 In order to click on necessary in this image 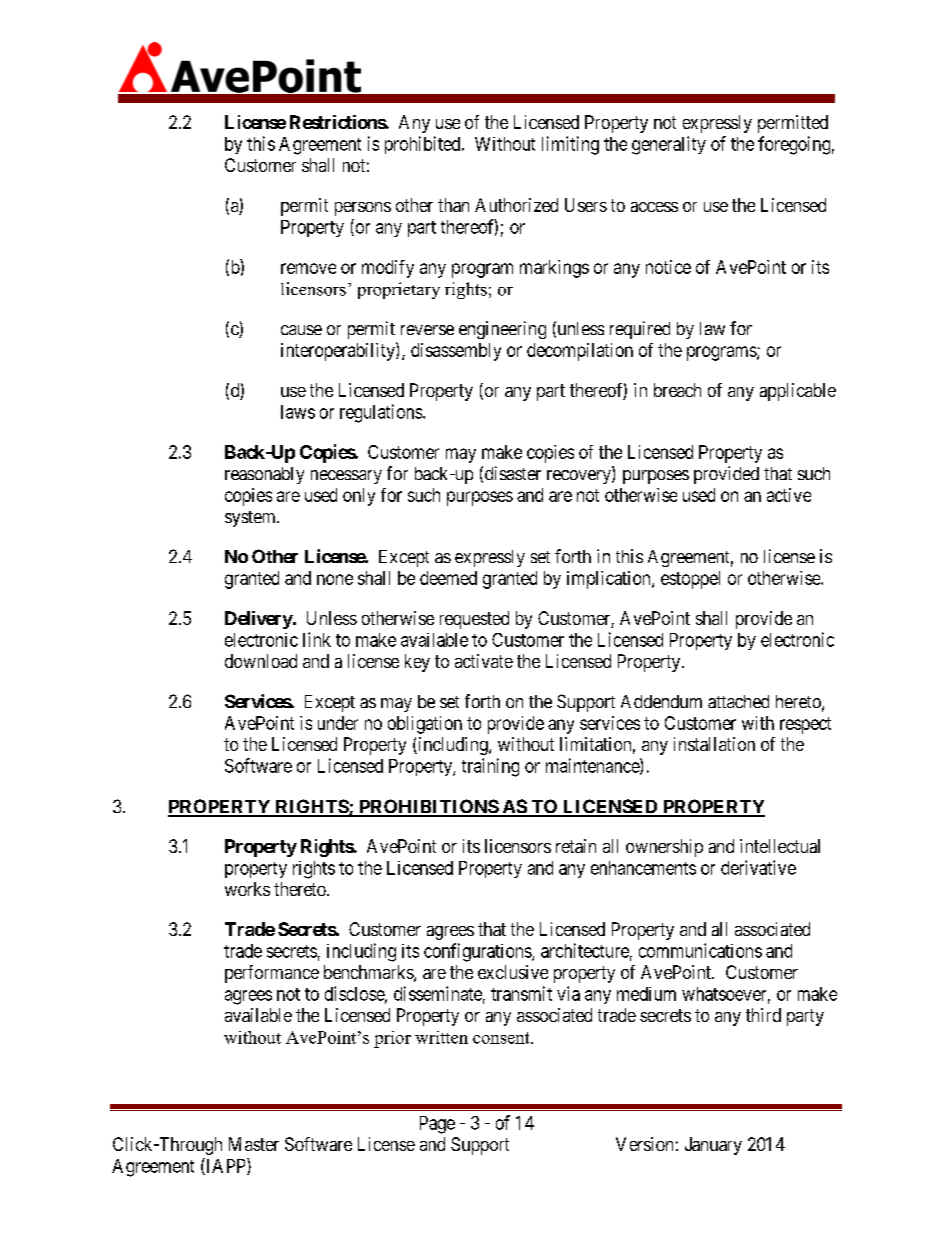, I will do `click(346, 477)`.
